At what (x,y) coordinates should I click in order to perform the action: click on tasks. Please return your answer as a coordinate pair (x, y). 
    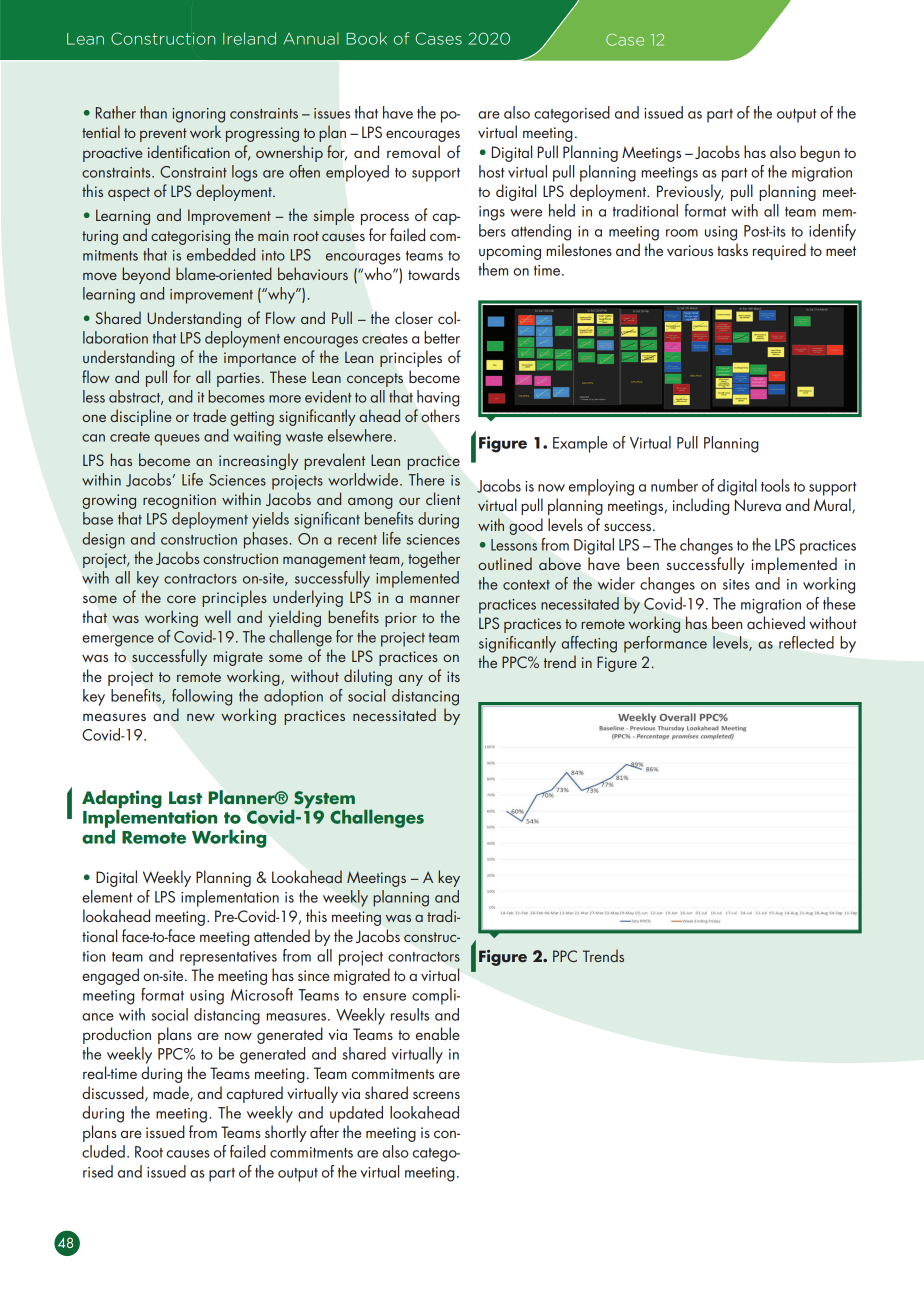
    Looking at the image, I should click on (732, 249).
